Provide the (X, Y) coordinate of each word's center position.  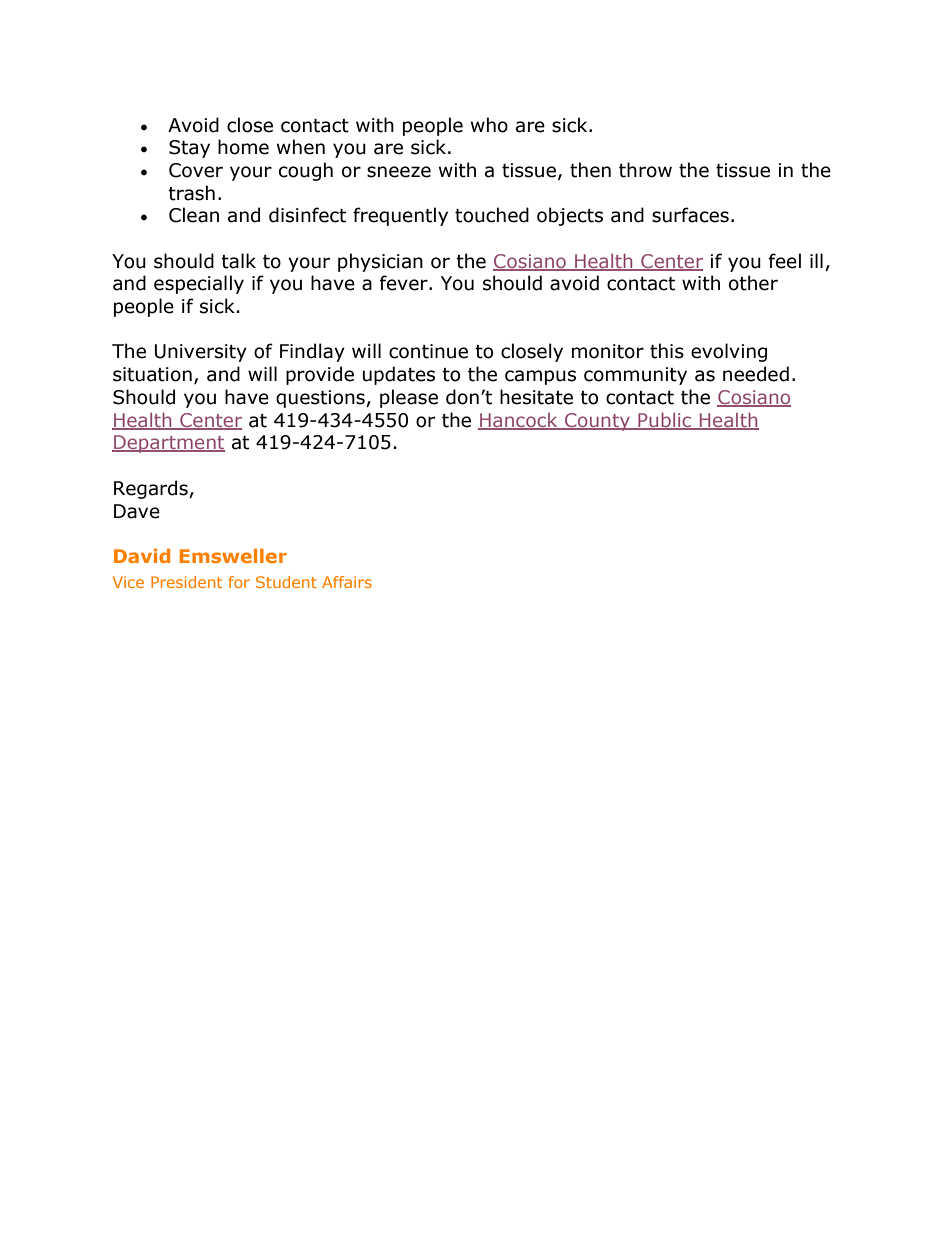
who (489, 125)
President (186, 582)
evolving (729, 352)
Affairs (347, 582)
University (201, 353)
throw (645, 170)
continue (428, 351)
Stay (189, 149)
